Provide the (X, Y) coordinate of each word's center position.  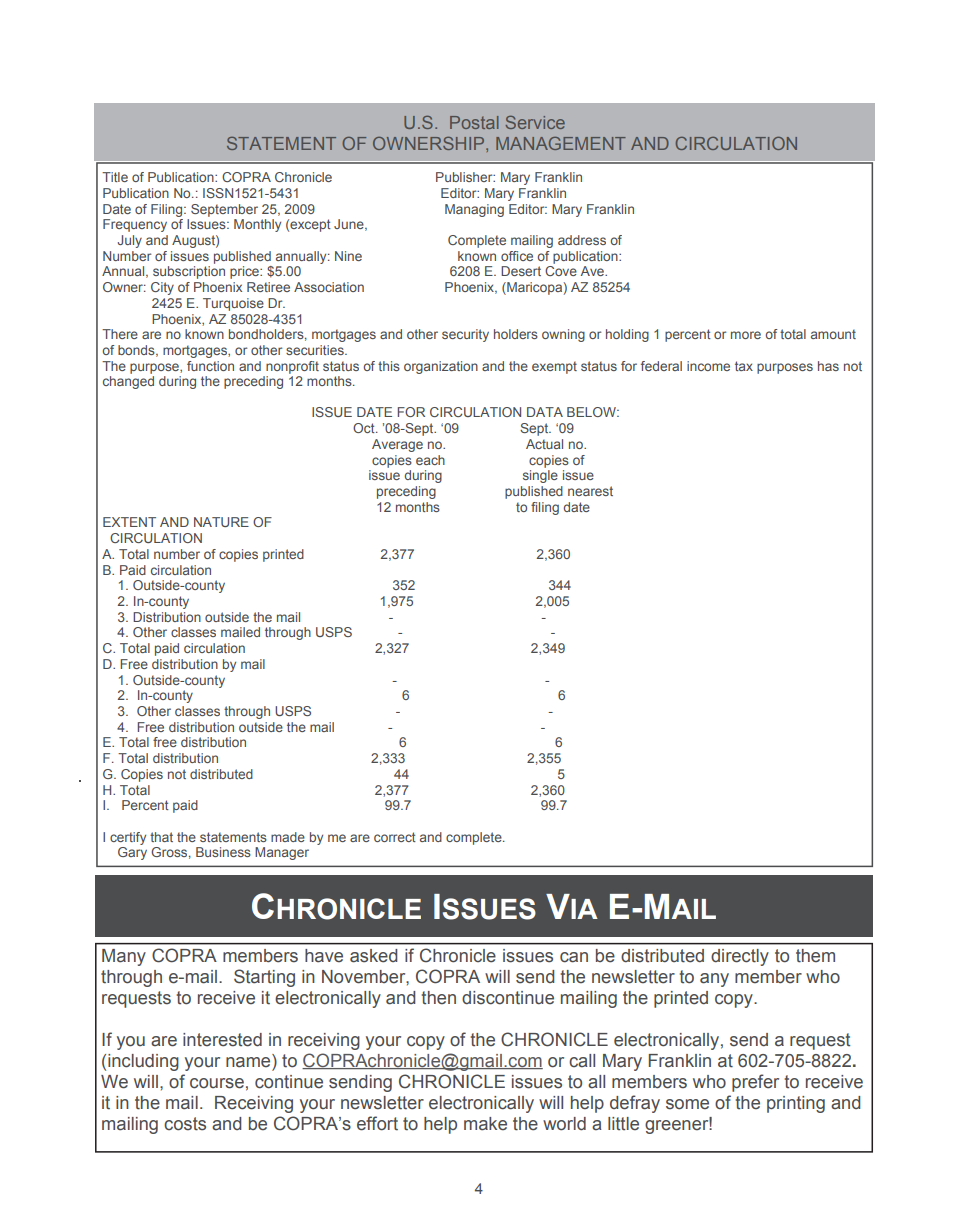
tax (744, 366)
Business (223, 852)
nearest (590, 491)
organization (441, 367)
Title (115, 177)
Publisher (465, 177)
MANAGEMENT (561, 143)
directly (740, 957)
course (217, 1083)
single (540, 476)
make (485, 1124)
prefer (755, 1083)
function (210, 366)
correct (395, 837)
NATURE (221, 522)
